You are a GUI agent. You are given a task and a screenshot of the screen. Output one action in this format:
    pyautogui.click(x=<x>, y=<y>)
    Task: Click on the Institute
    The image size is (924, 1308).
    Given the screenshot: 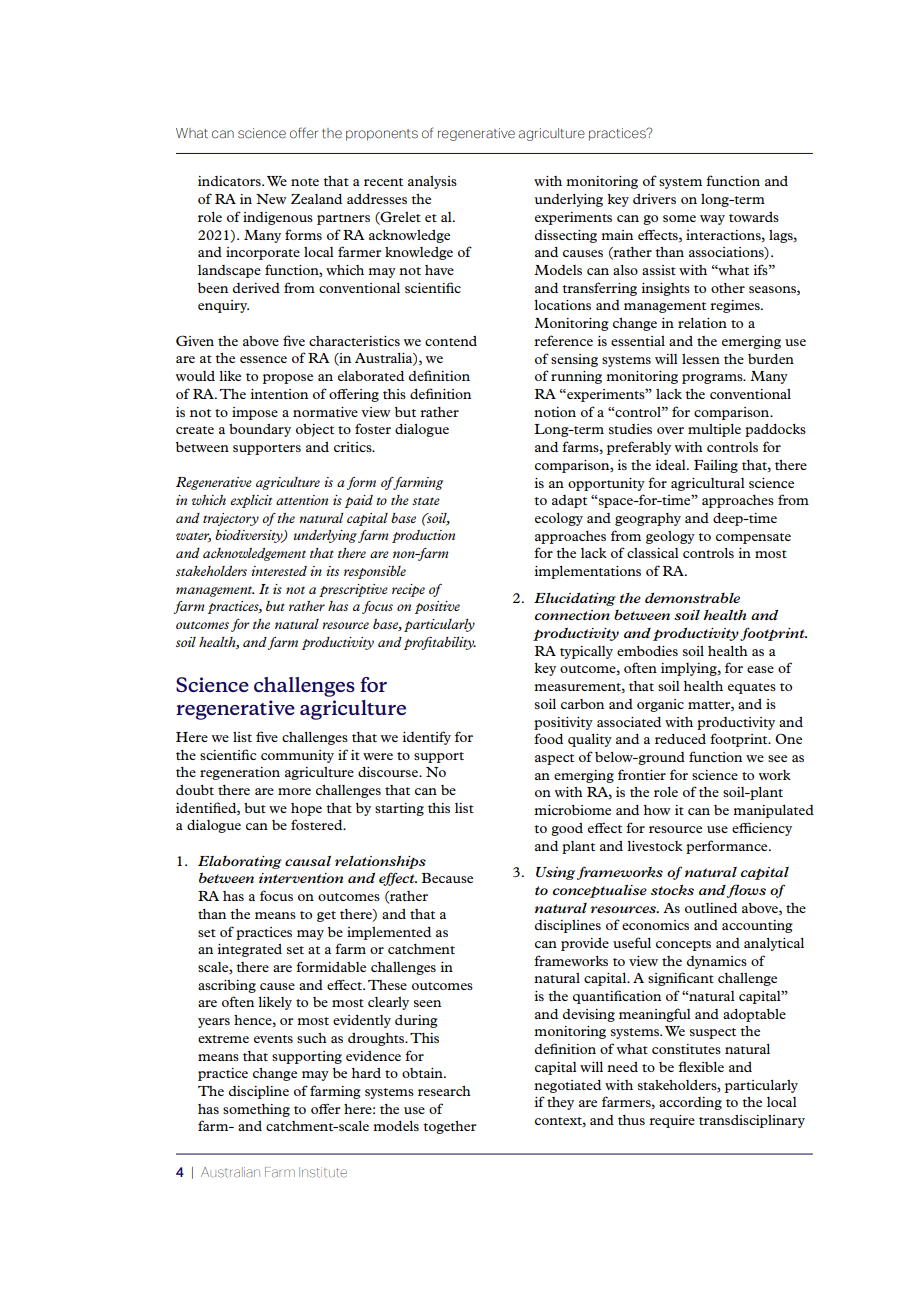 What is the action you would take?
    pyautogui.click(x=323, y=1172)
